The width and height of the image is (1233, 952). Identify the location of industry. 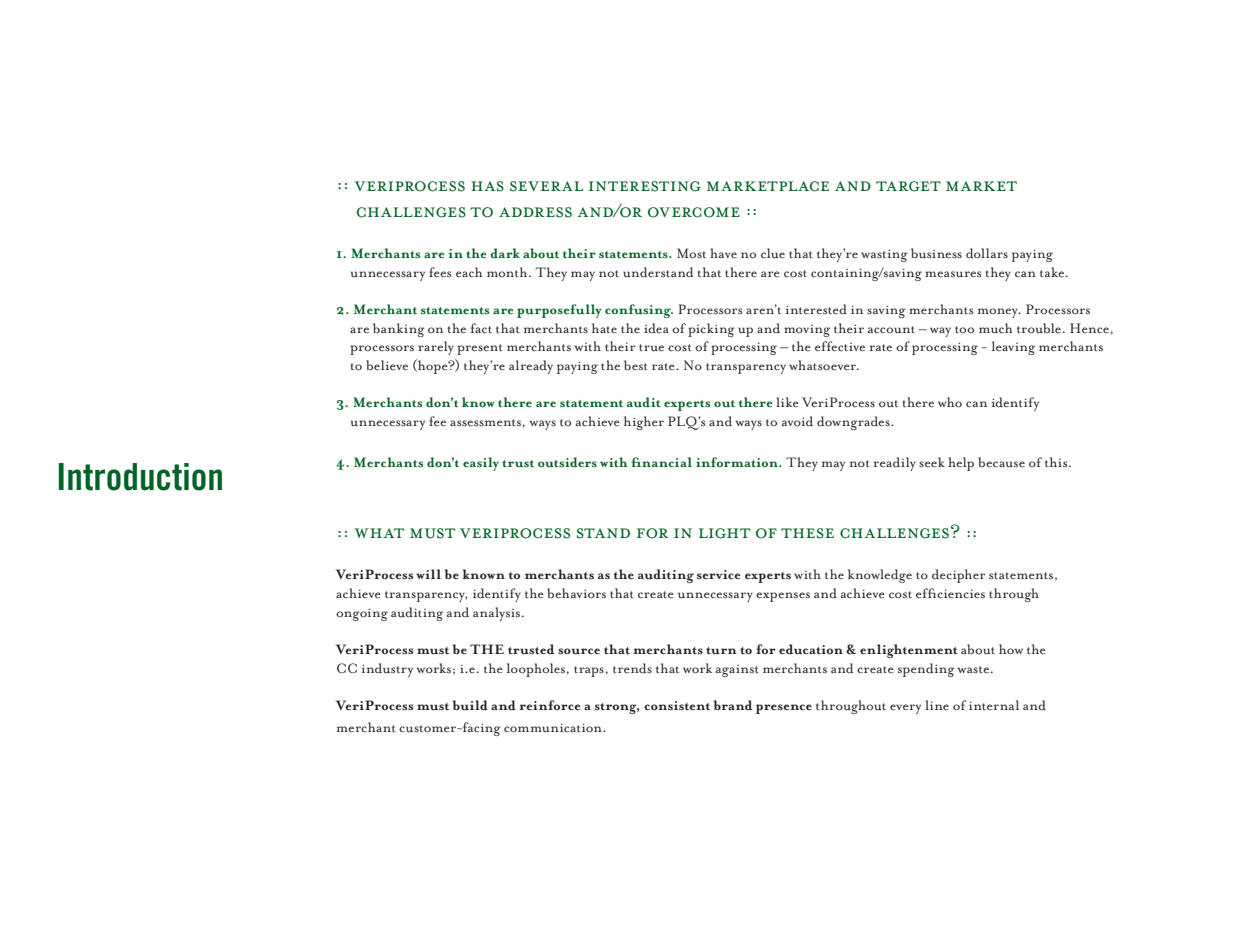
(387, 670).
